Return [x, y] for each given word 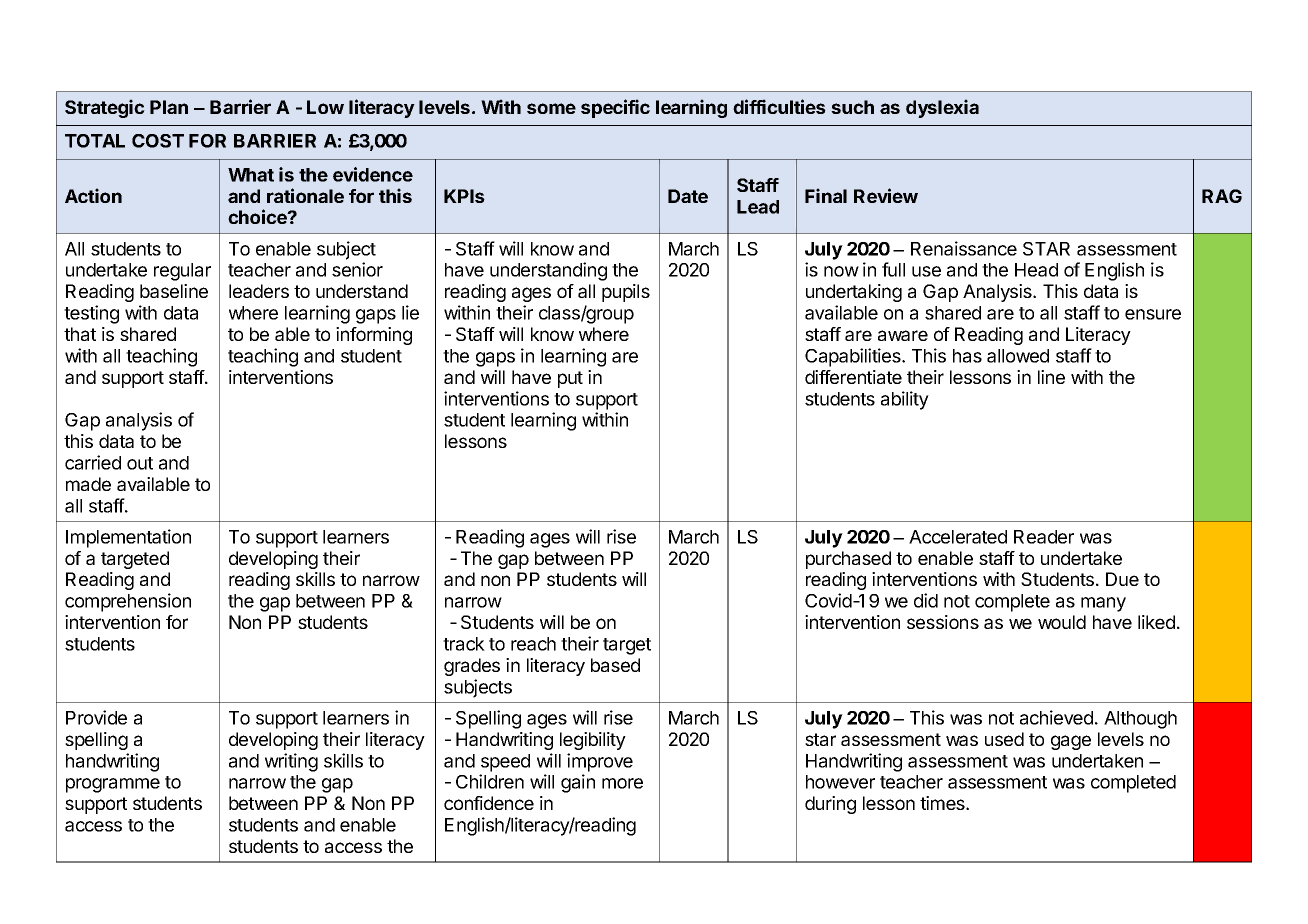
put [570, 379]
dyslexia [942, 108]
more [622, 783]
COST [158, 141]
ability [905, 400]
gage [1071, 742]
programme [113, 785]
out [140, 463]
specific [615, 108]
